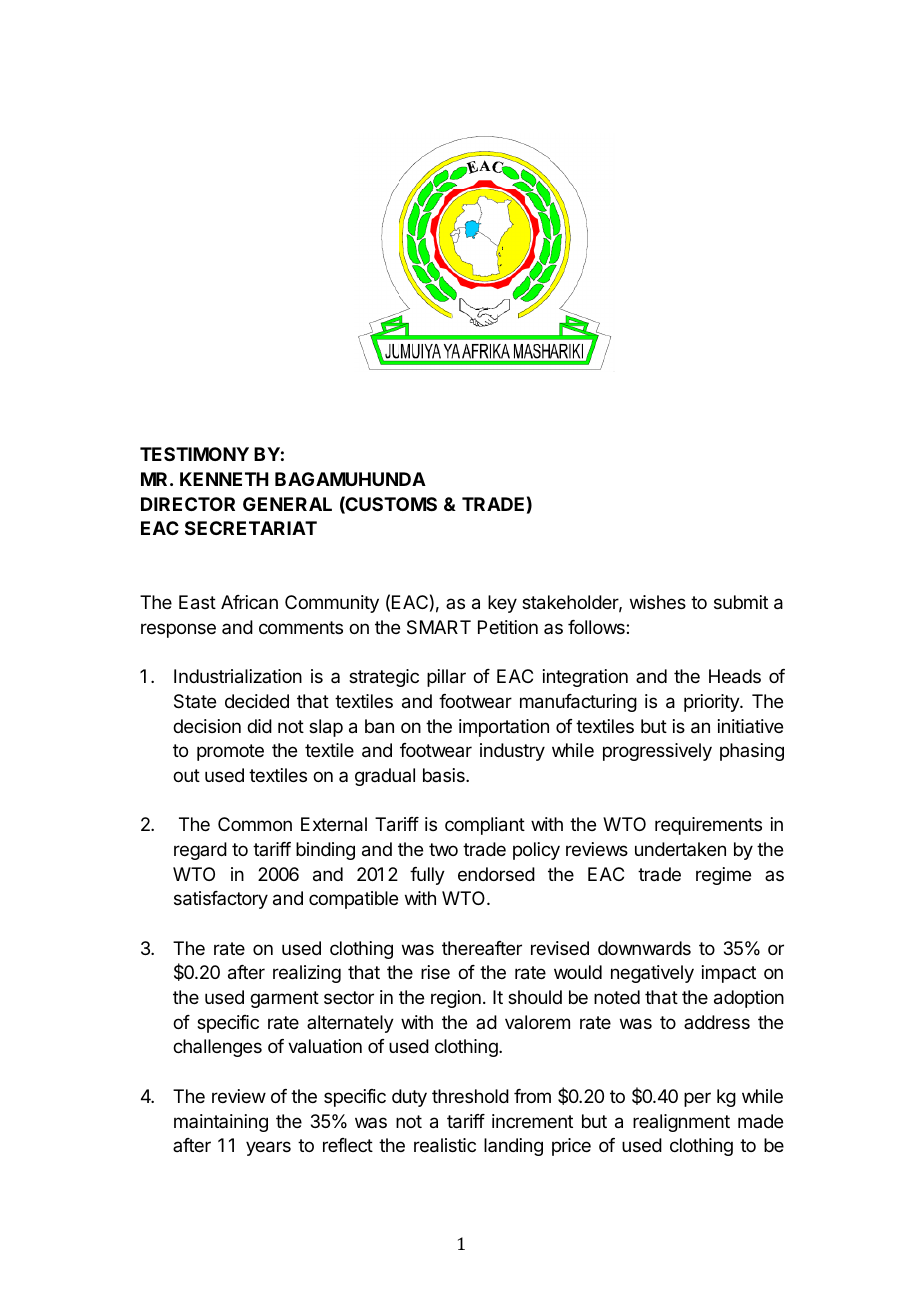  I want to click on wishes, so click(658, 602).
